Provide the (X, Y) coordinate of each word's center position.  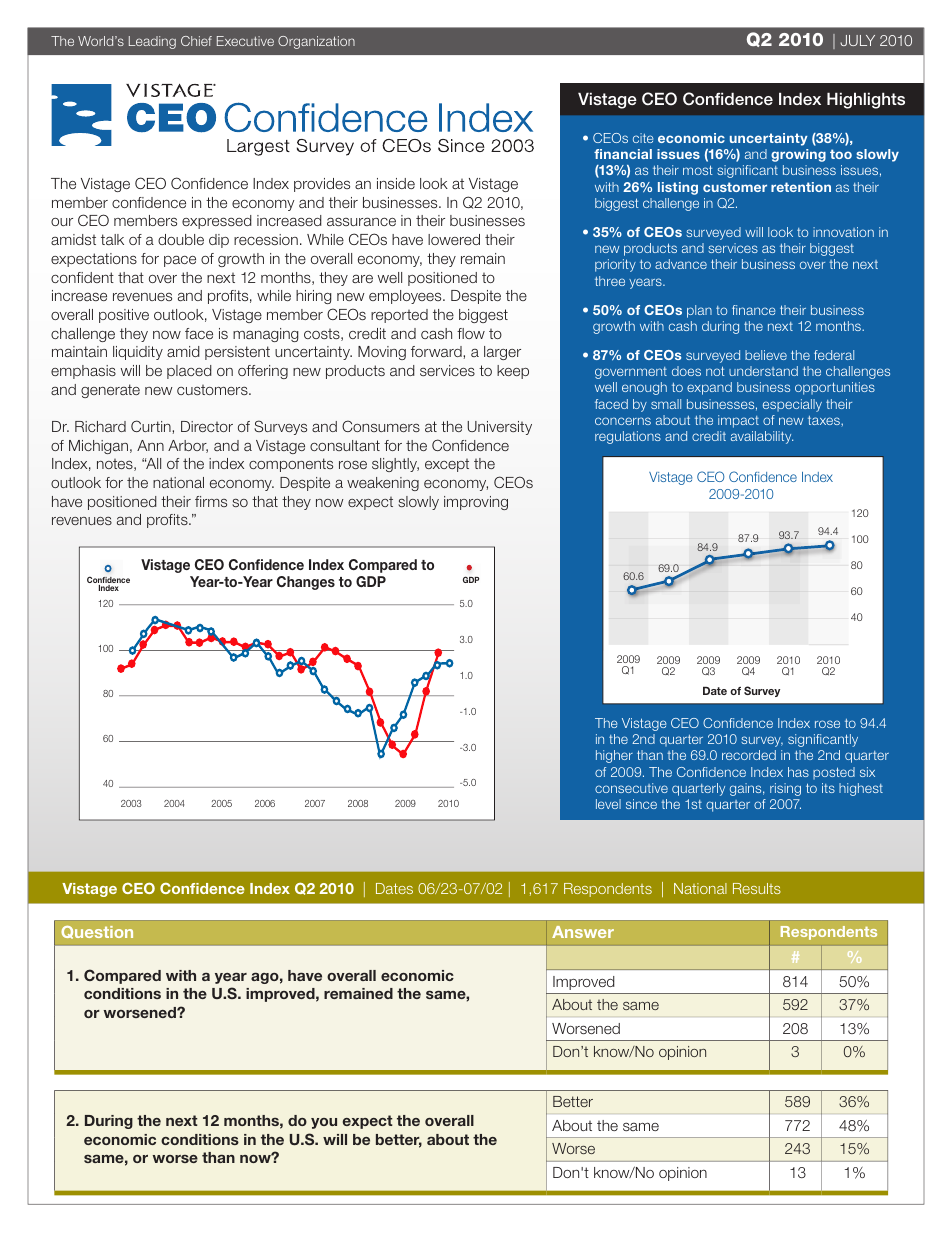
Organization (316, 42)
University (499, 428)
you (324, 1123)
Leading (152, 42)
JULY (857, 40)
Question (97, 932)
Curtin (152, 426)
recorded (749, 755)
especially (792, 405)
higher (614, 756)
